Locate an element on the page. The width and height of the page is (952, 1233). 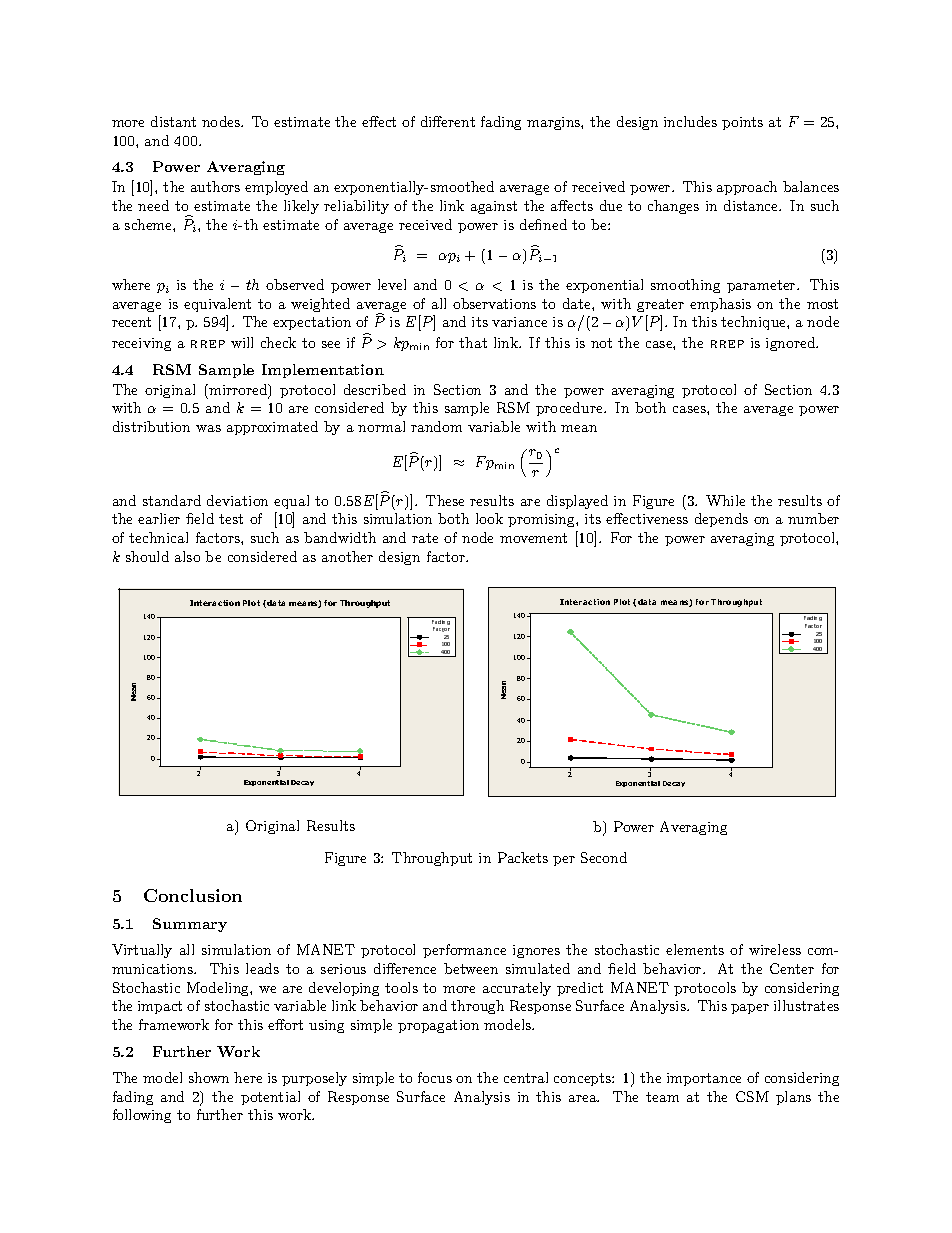
that is located at coordinates (473, 342).
